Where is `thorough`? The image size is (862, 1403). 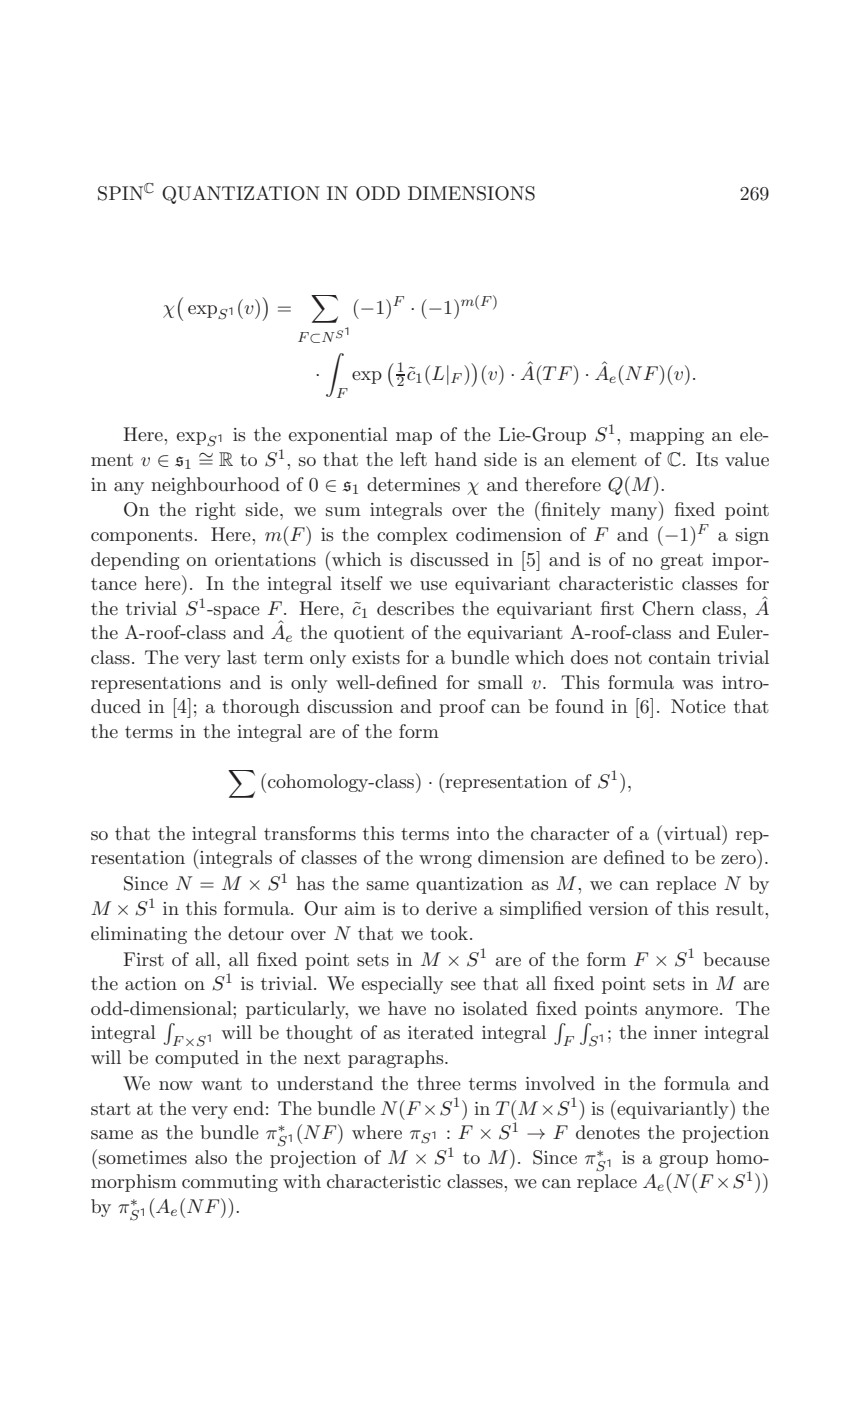 thorough is located at coordinates (261, 708).
